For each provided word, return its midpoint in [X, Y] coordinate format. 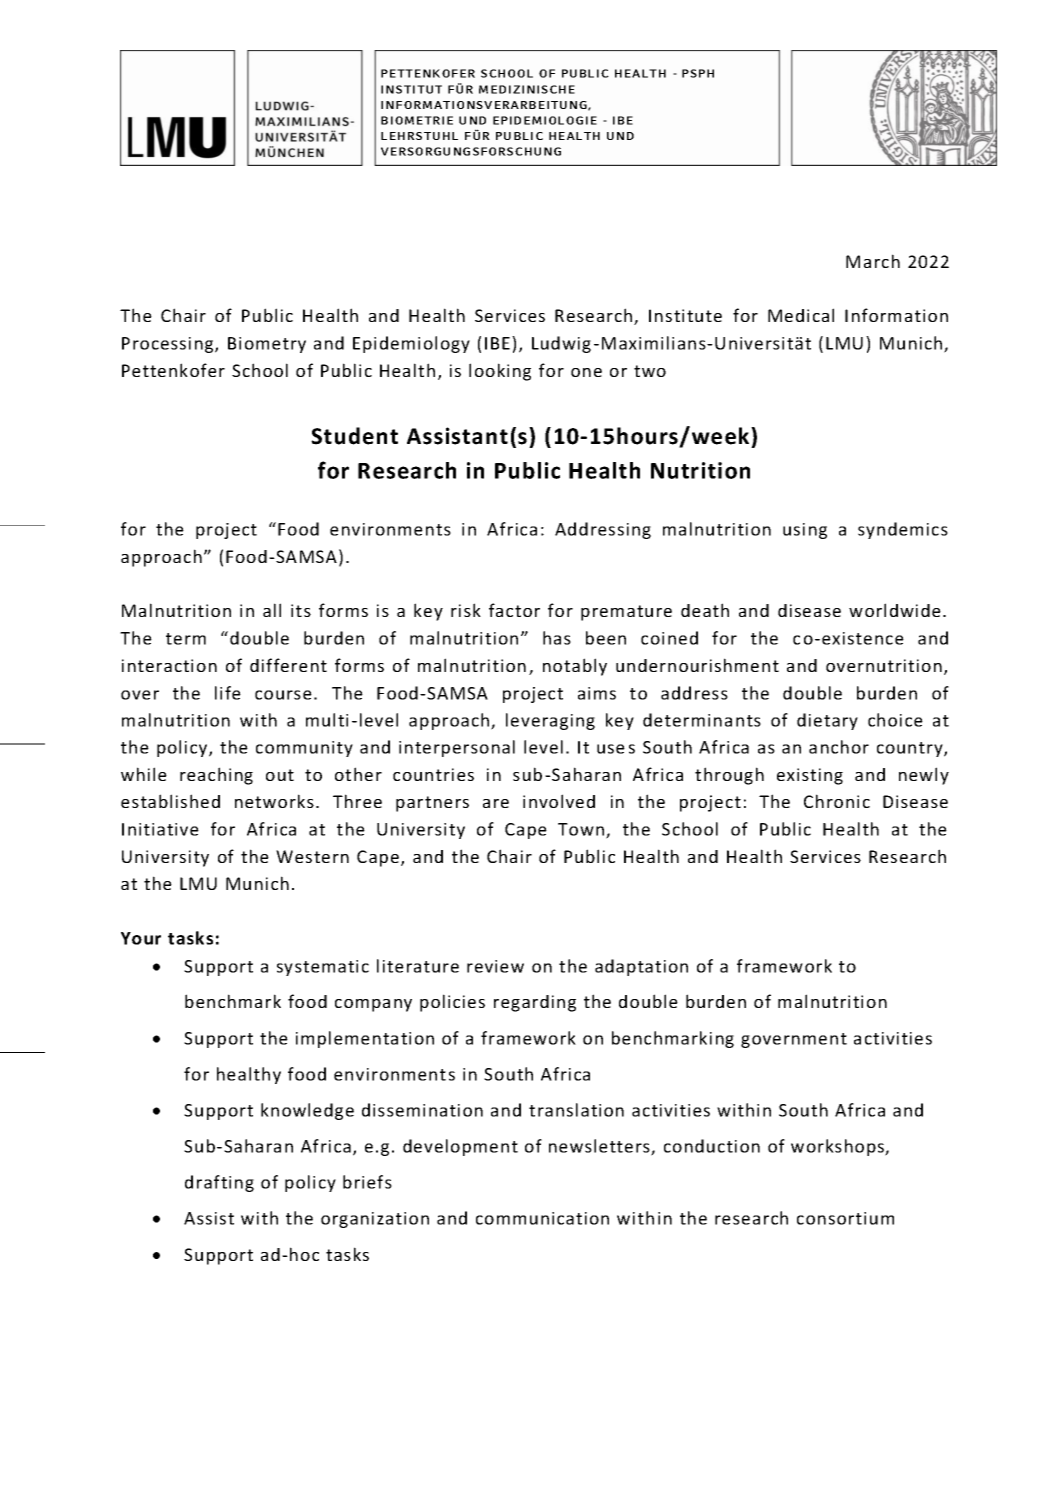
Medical [801, 315]
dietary [827, 721]
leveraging [550, 721]
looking [500, 372]
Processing [169, 345]
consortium [845, 1218]
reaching [216, 776]
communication [542, 1218]
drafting [219, 1183]
